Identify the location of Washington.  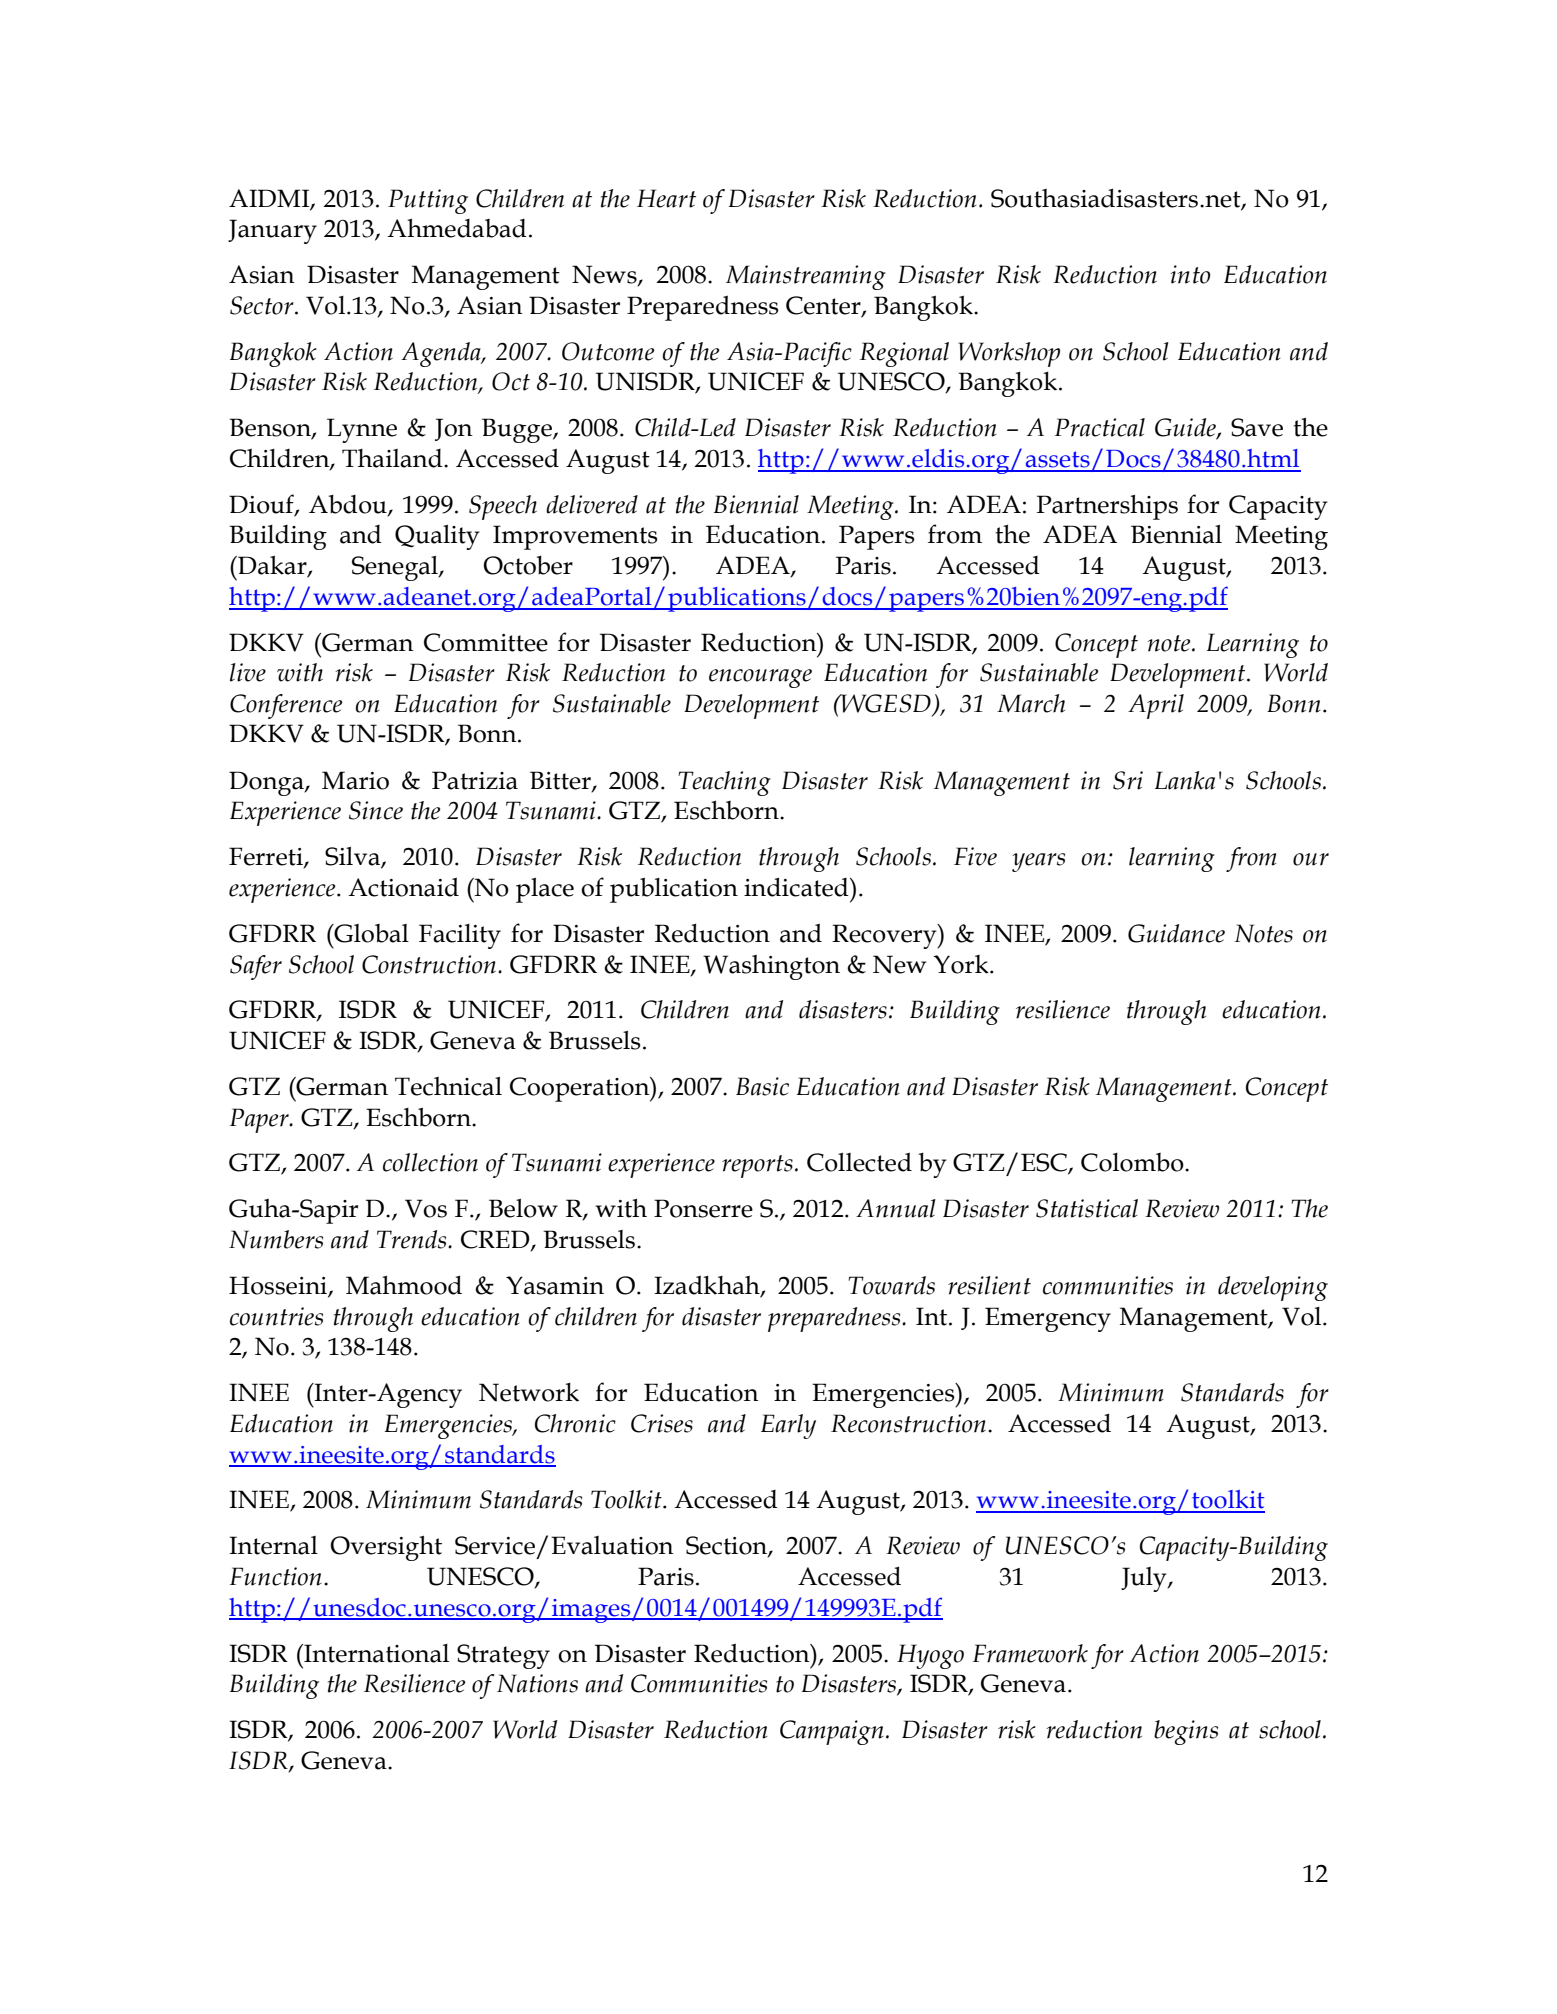
(771, 967).
